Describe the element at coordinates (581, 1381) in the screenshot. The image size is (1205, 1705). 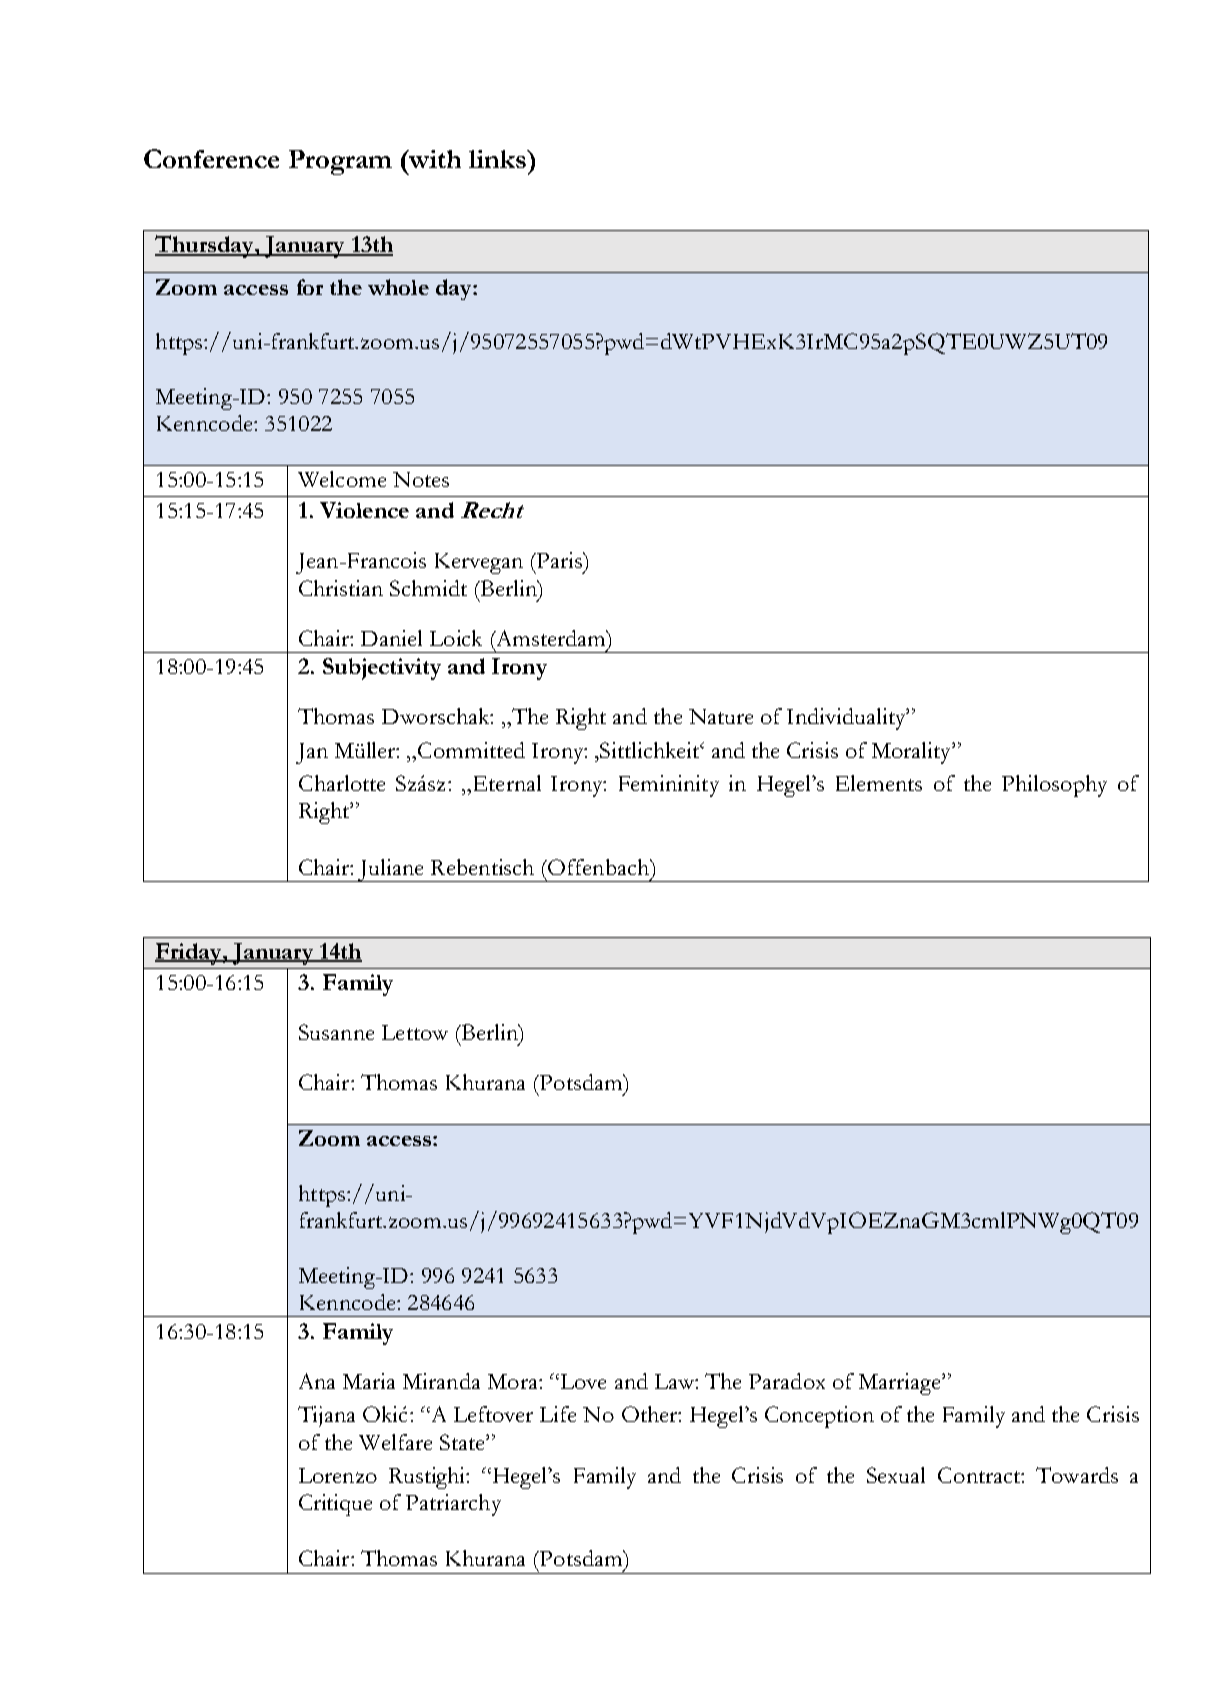
I see `Love` at that location.
